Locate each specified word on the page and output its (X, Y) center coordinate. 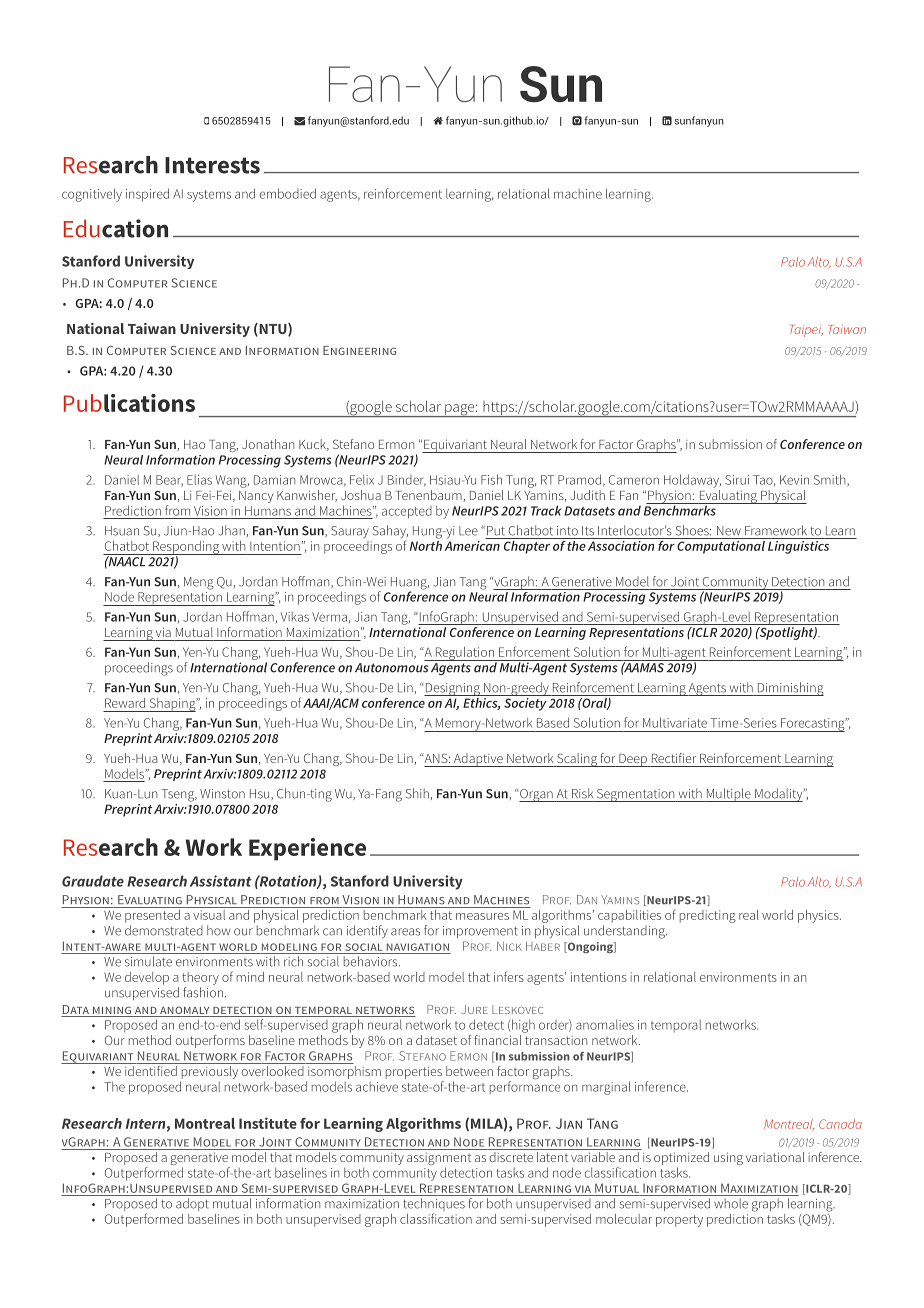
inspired (147, 195)
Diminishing (789, 689)
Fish (491, 479)
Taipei (806, 331)
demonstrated (164, 930)
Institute (268, 1123)
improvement (480, 932)
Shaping (172, 705)
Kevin (794, 480)
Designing (453, 689)
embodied (288, 193)
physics (819, 916)
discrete (511, 1155)
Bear (169, 481)
